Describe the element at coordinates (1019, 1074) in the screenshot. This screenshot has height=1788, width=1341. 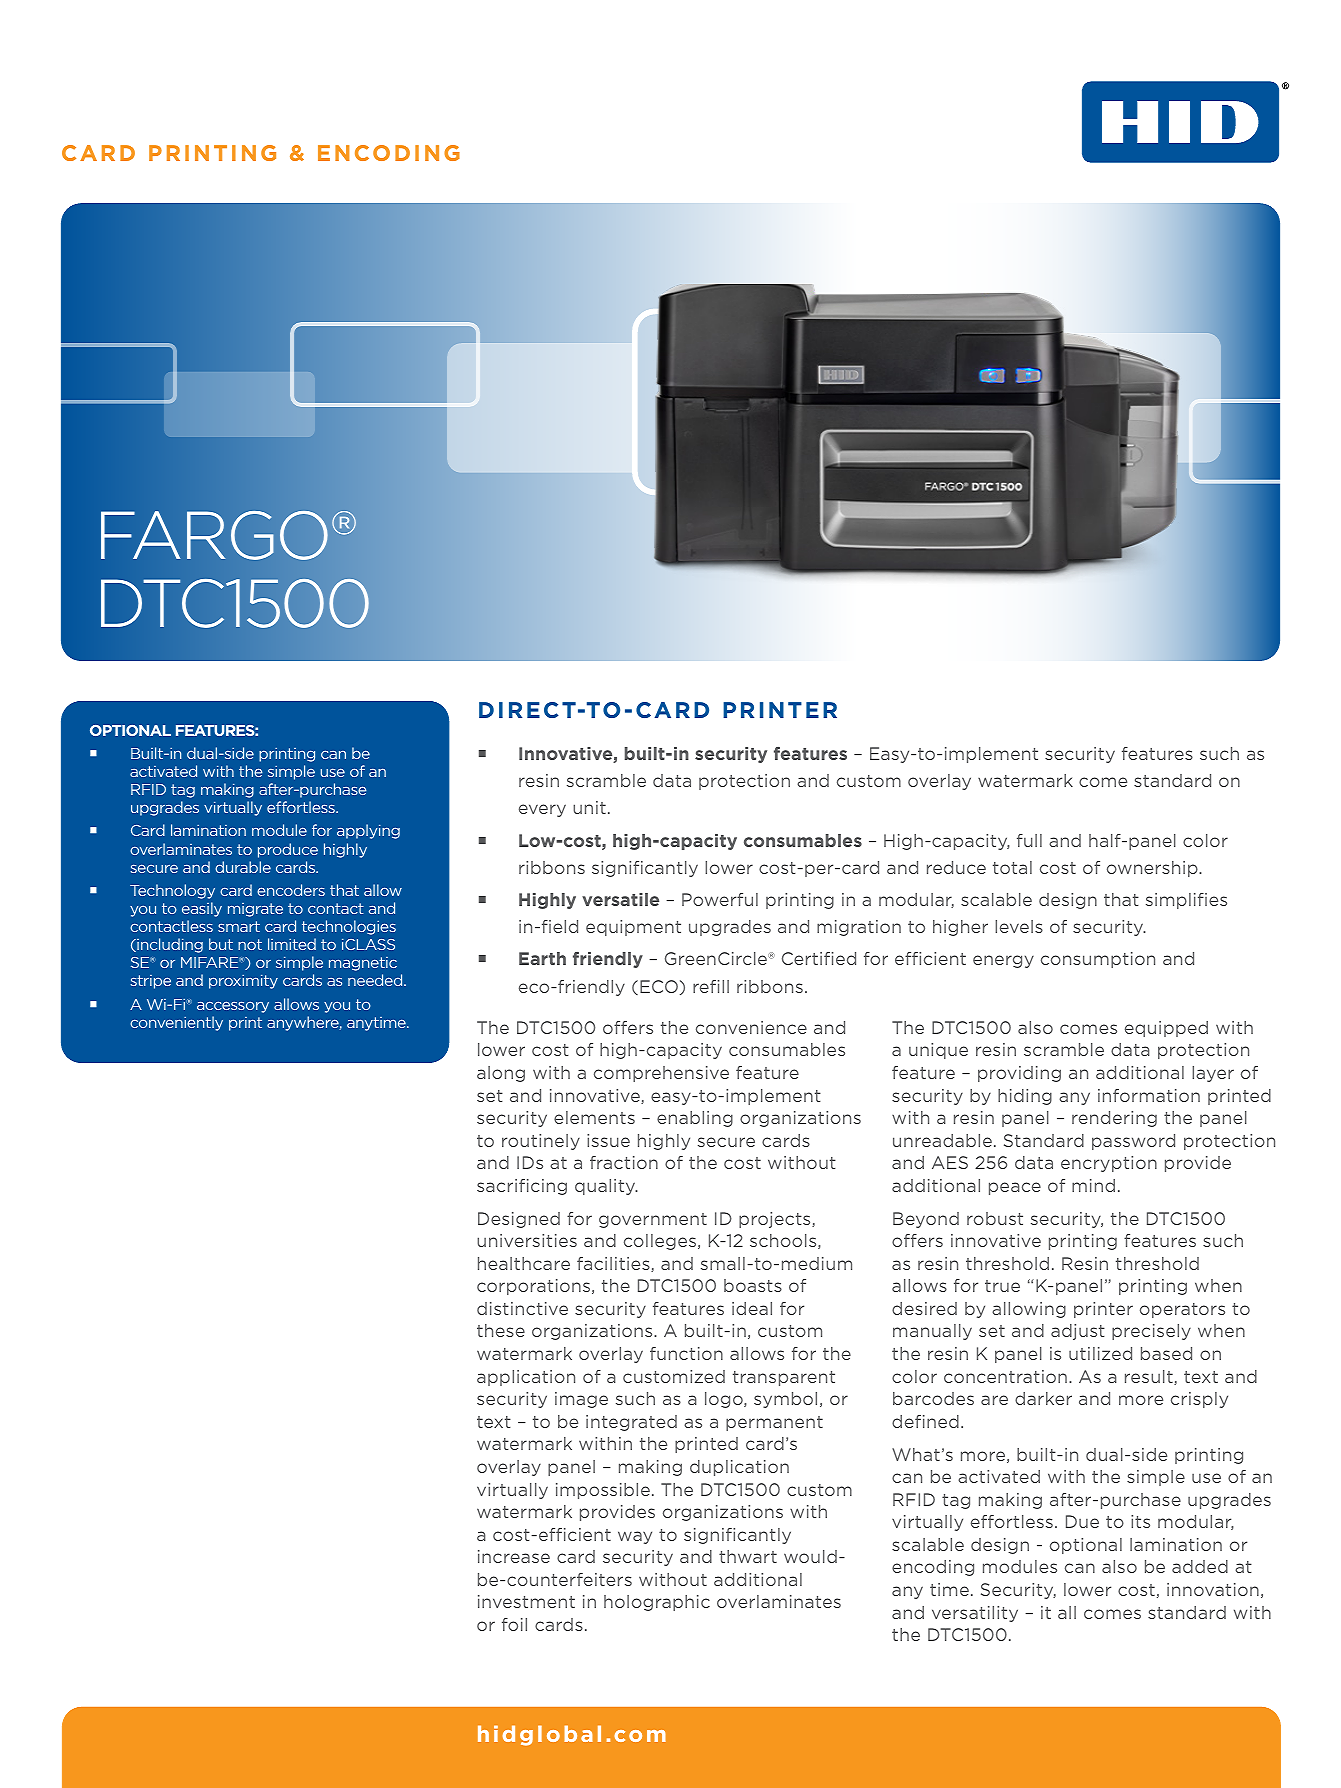
I see `providing` at that location.
